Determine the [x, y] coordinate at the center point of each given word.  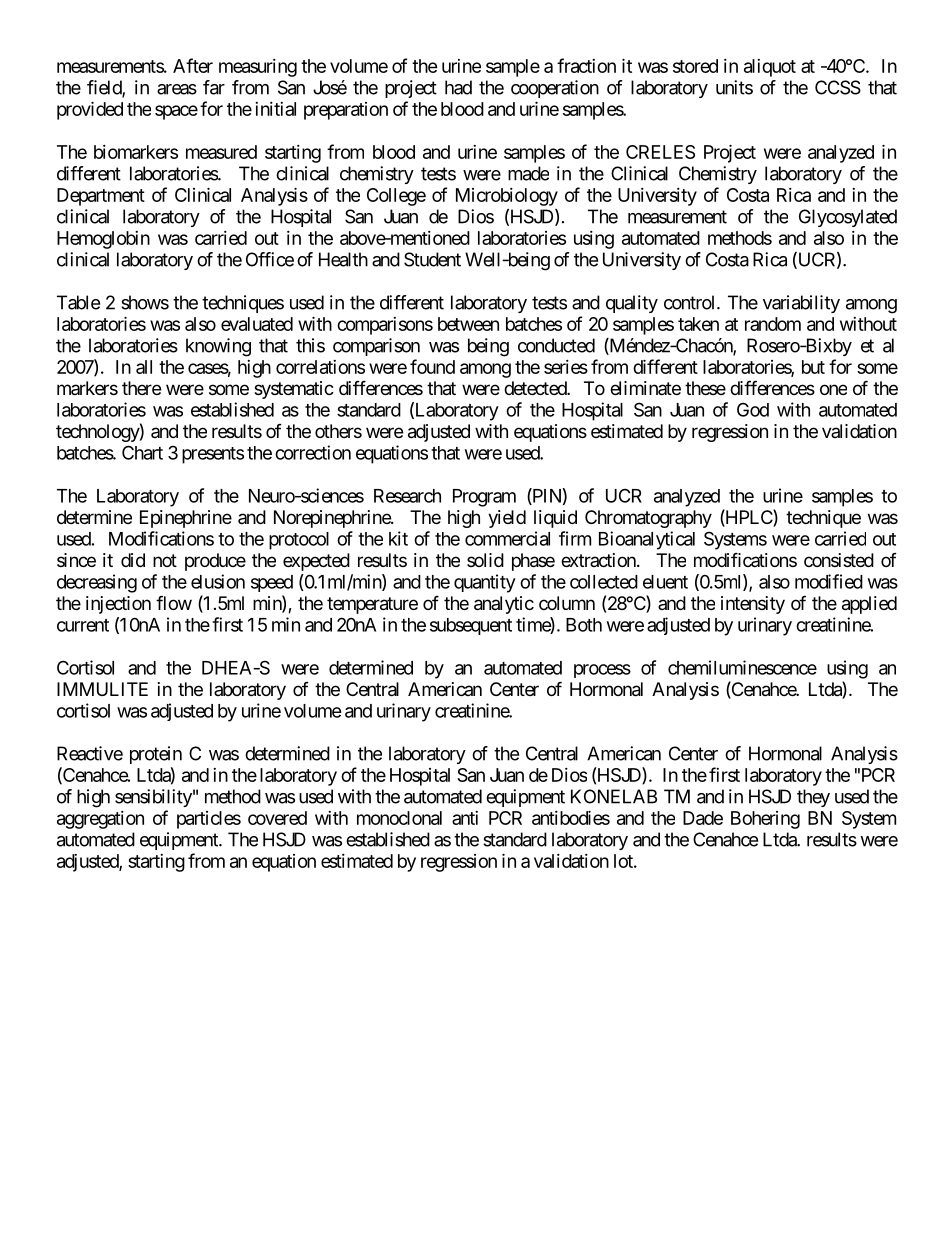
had [458, 87]
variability [801, 304]
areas [177, 89]
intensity [753, 605]
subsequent [471, 626]
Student [432, 259]
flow [174, 602]
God [753, 409]
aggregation [100, 820]
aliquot [770, 68]
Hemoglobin [103, 240]
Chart [142, 452]
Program [484, 498]
